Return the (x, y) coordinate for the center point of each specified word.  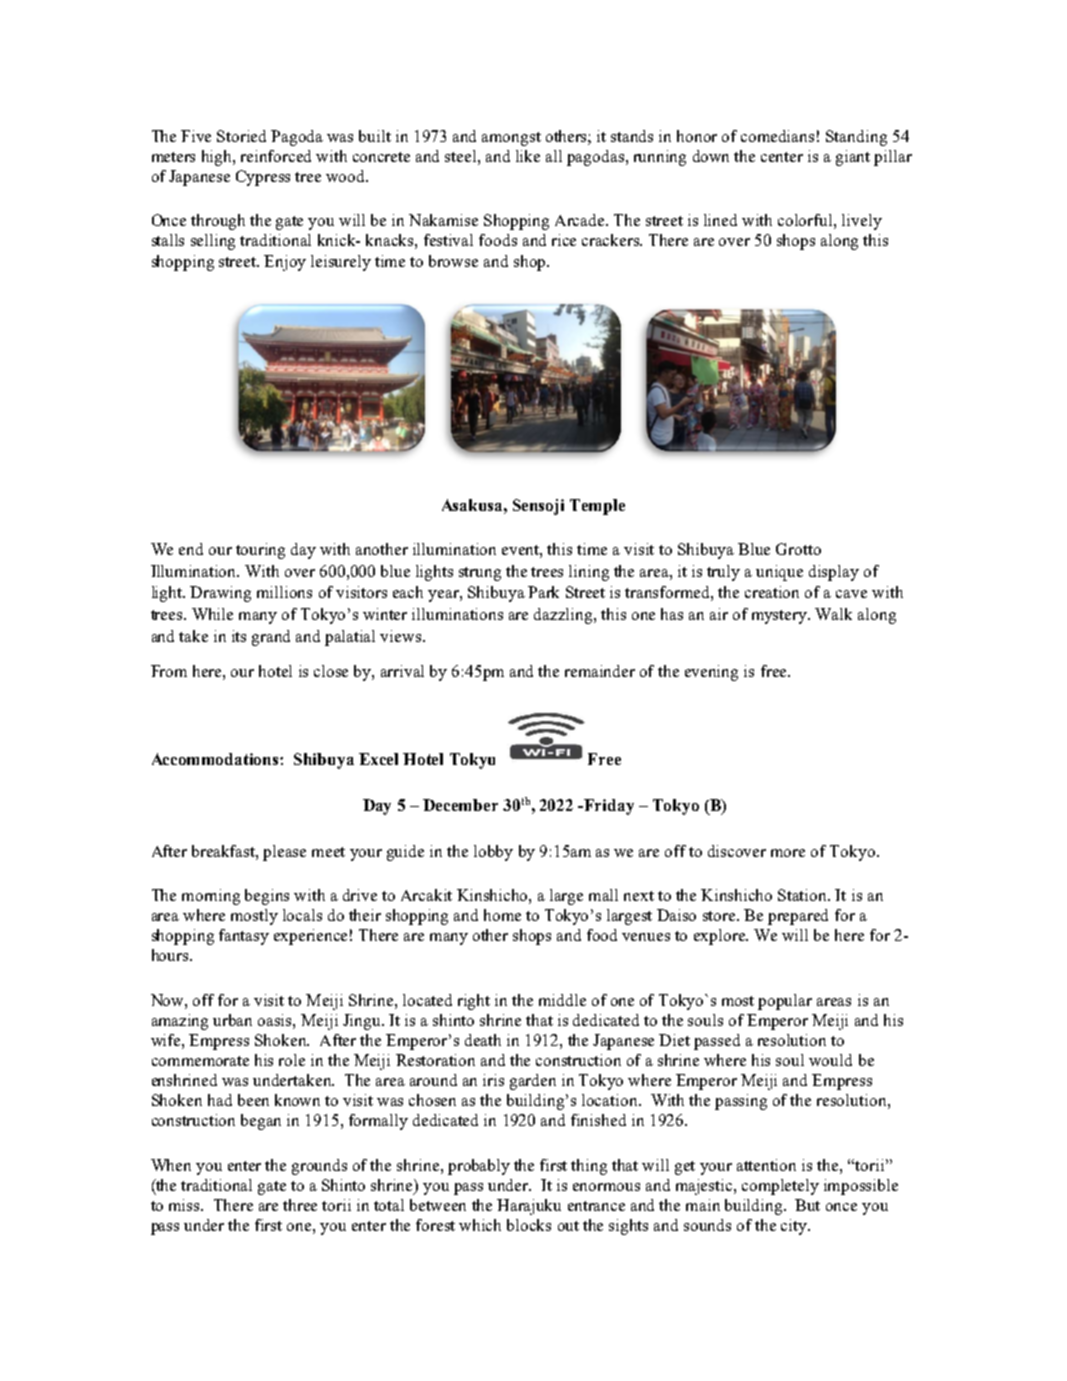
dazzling (564, 616)
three (300, 1205)
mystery (781, 617)
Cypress (263, 178)
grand (271, 638)
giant (853, 158)
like (528, 156)
